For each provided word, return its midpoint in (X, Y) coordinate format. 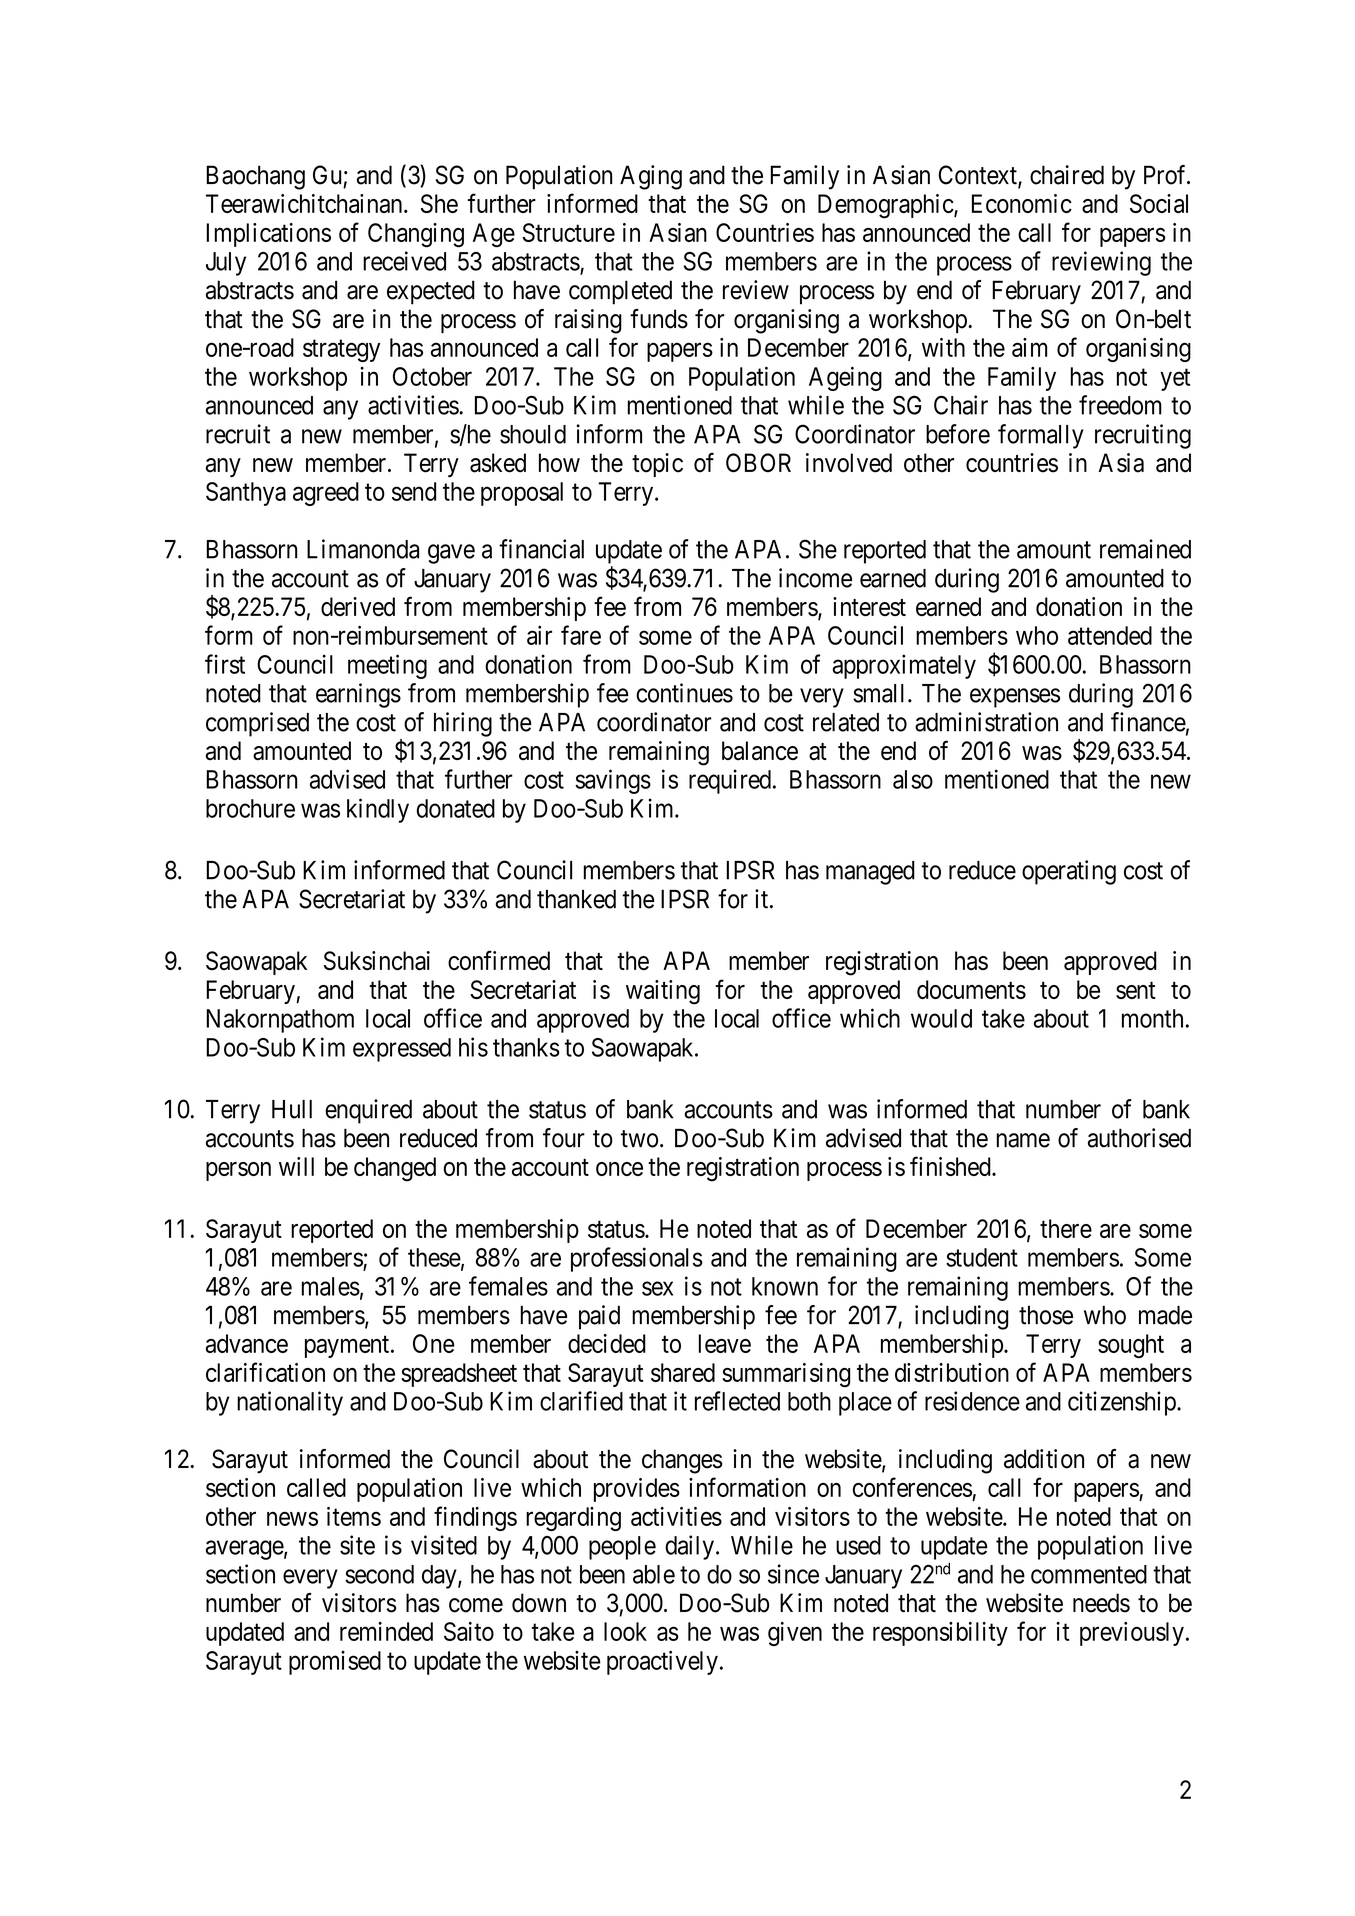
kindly (378, 810)
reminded (386, 1631)
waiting (663, 992)
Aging (651, 177)
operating (1069, 872)
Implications (268, 235)
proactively (662, 1662)
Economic (1022, 203)
